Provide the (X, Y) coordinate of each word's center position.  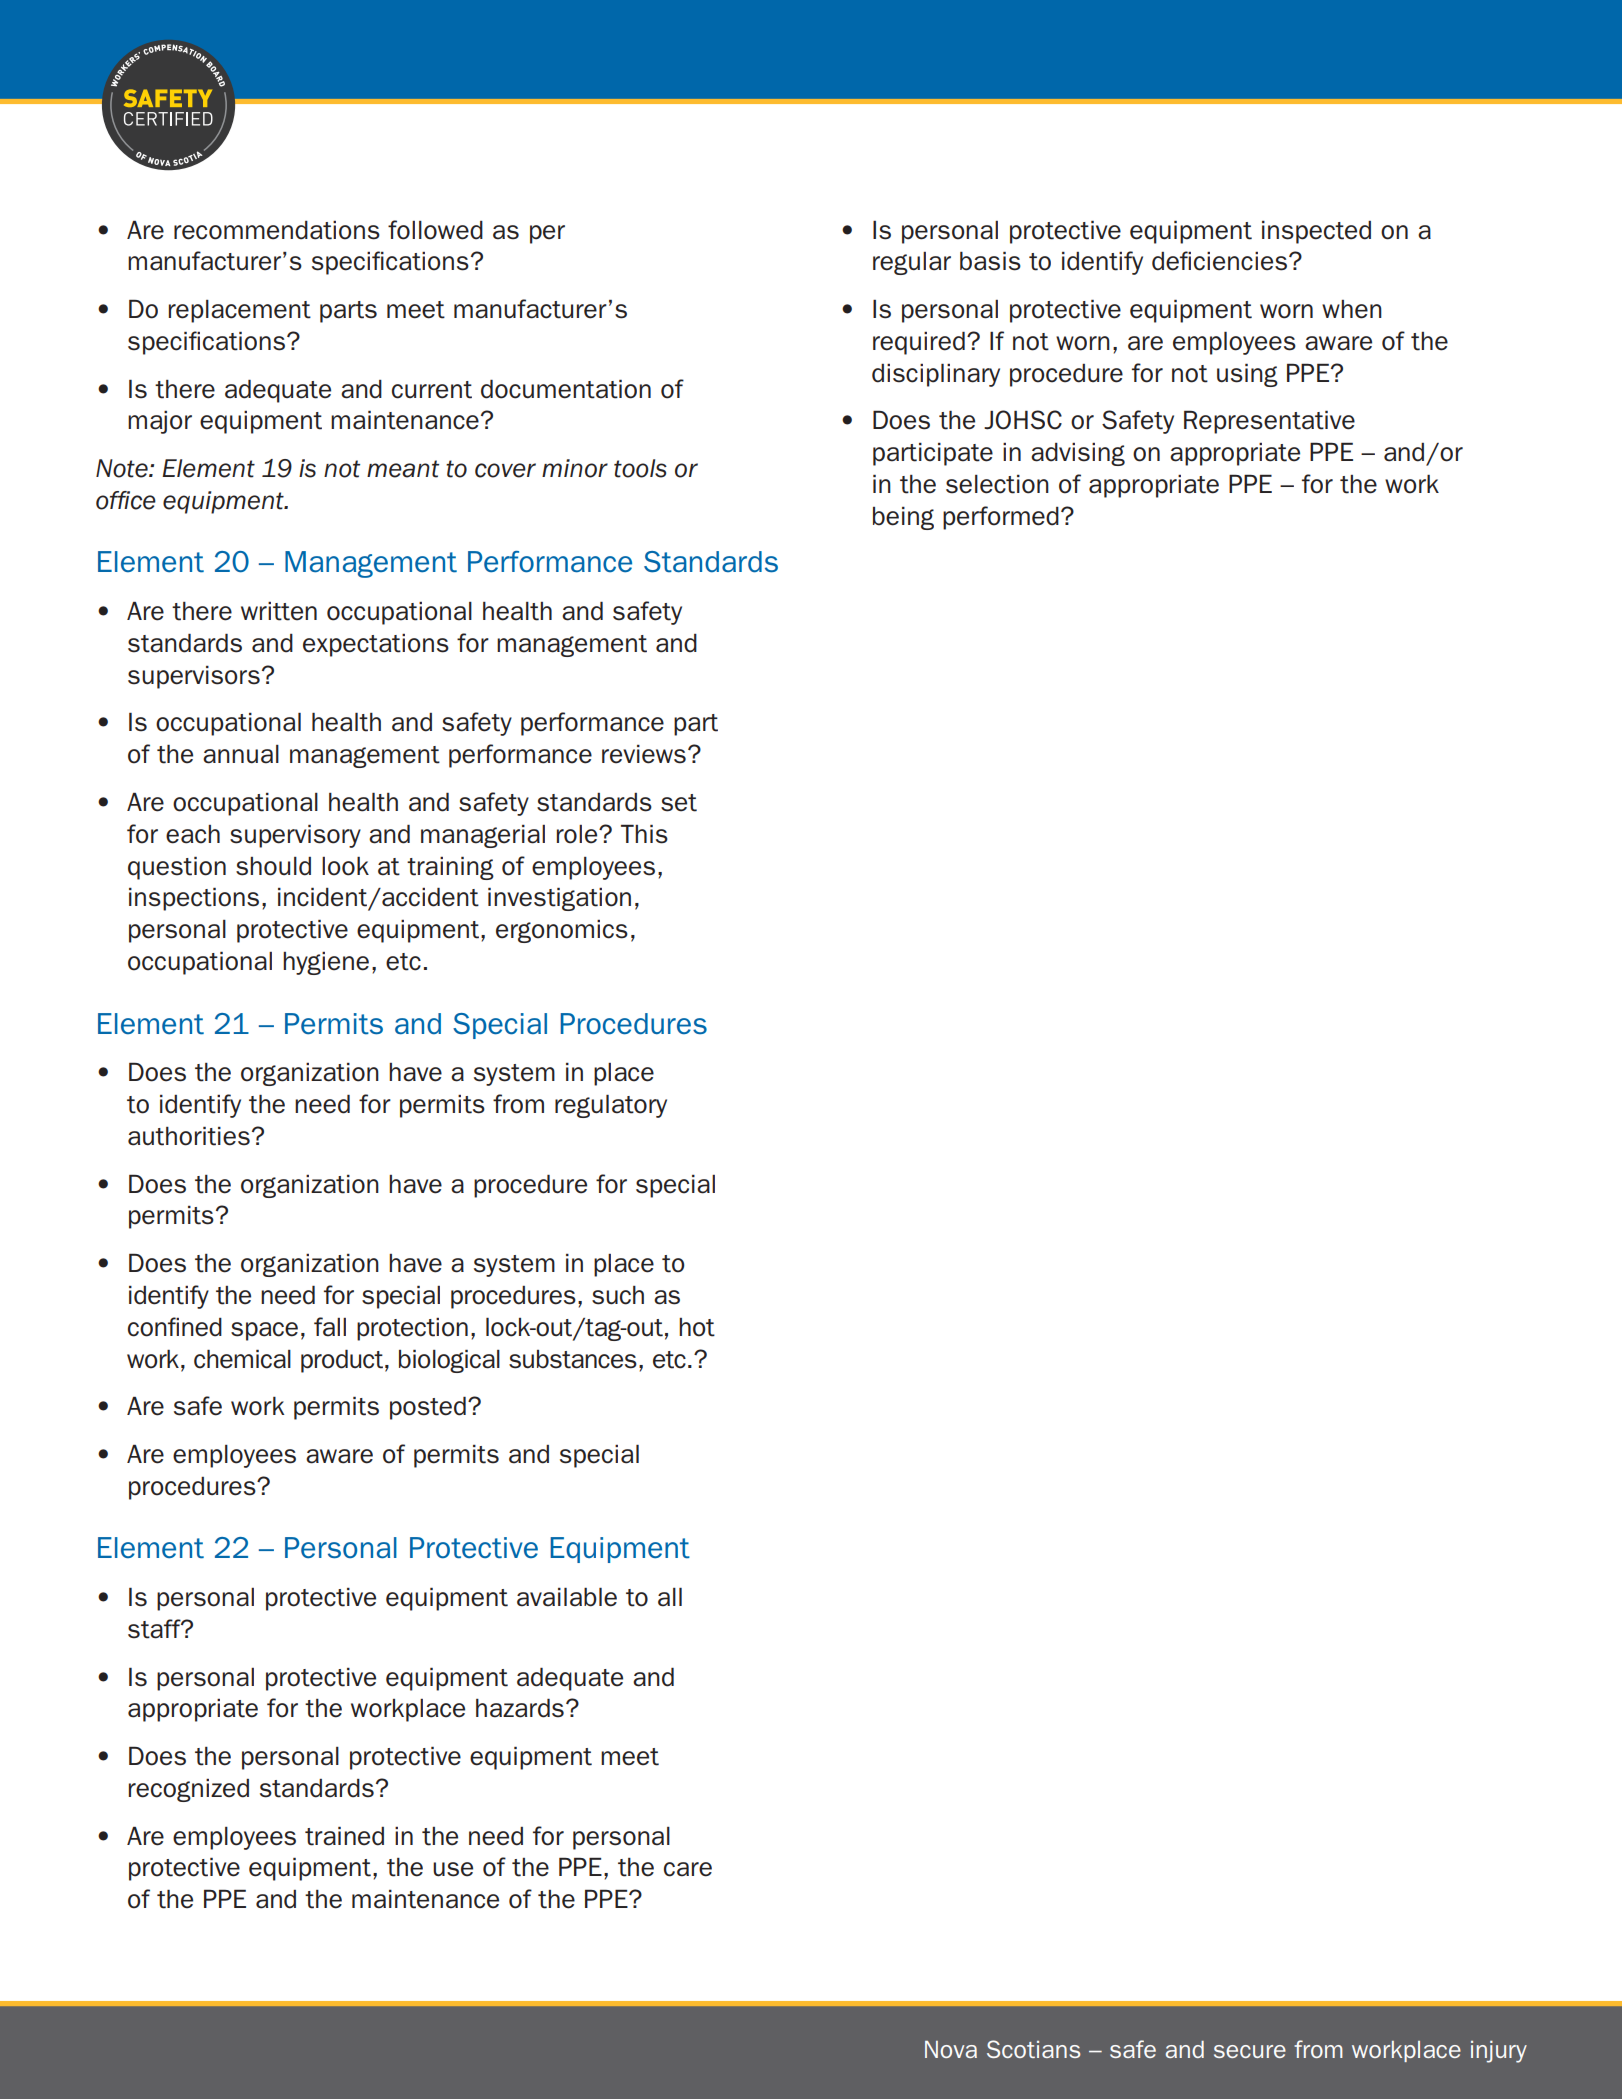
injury (1499, 2052)
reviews (644, 754)
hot (697, 1327)
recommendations (277, 230)
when (1352, 309)
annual (241, 754)
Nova (951, 2049)
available (567, 1597)
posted (428, 1408)
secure (1250, 2051)
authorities (189, 1136)
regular (912, 263)
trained (344, 1836)
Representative (1269, 422)
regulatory (611, 1106)
